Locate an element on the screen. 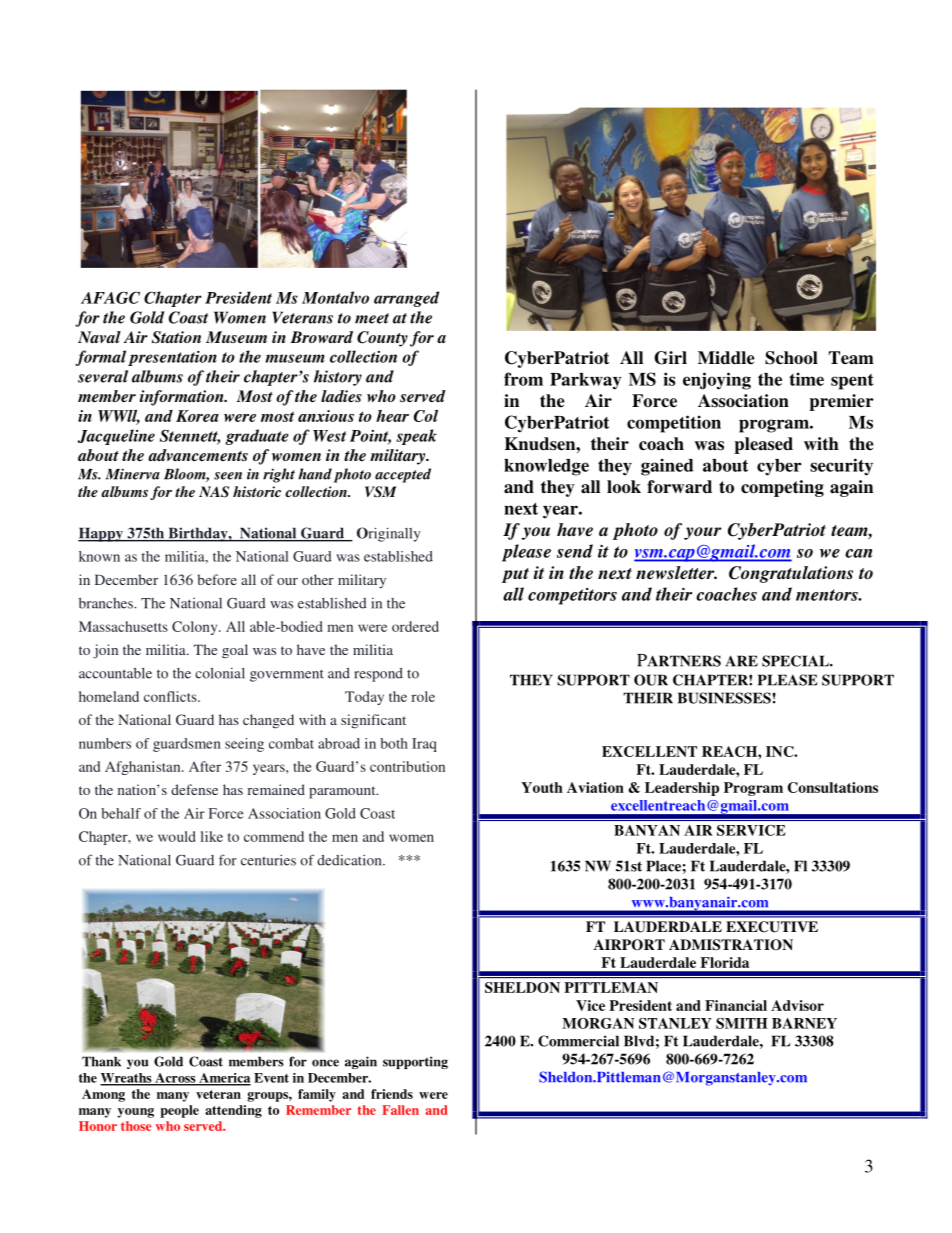 The width and height of the screenshot is (952, 1233). EXECUTIVE is located at coordinates (772, 927).
